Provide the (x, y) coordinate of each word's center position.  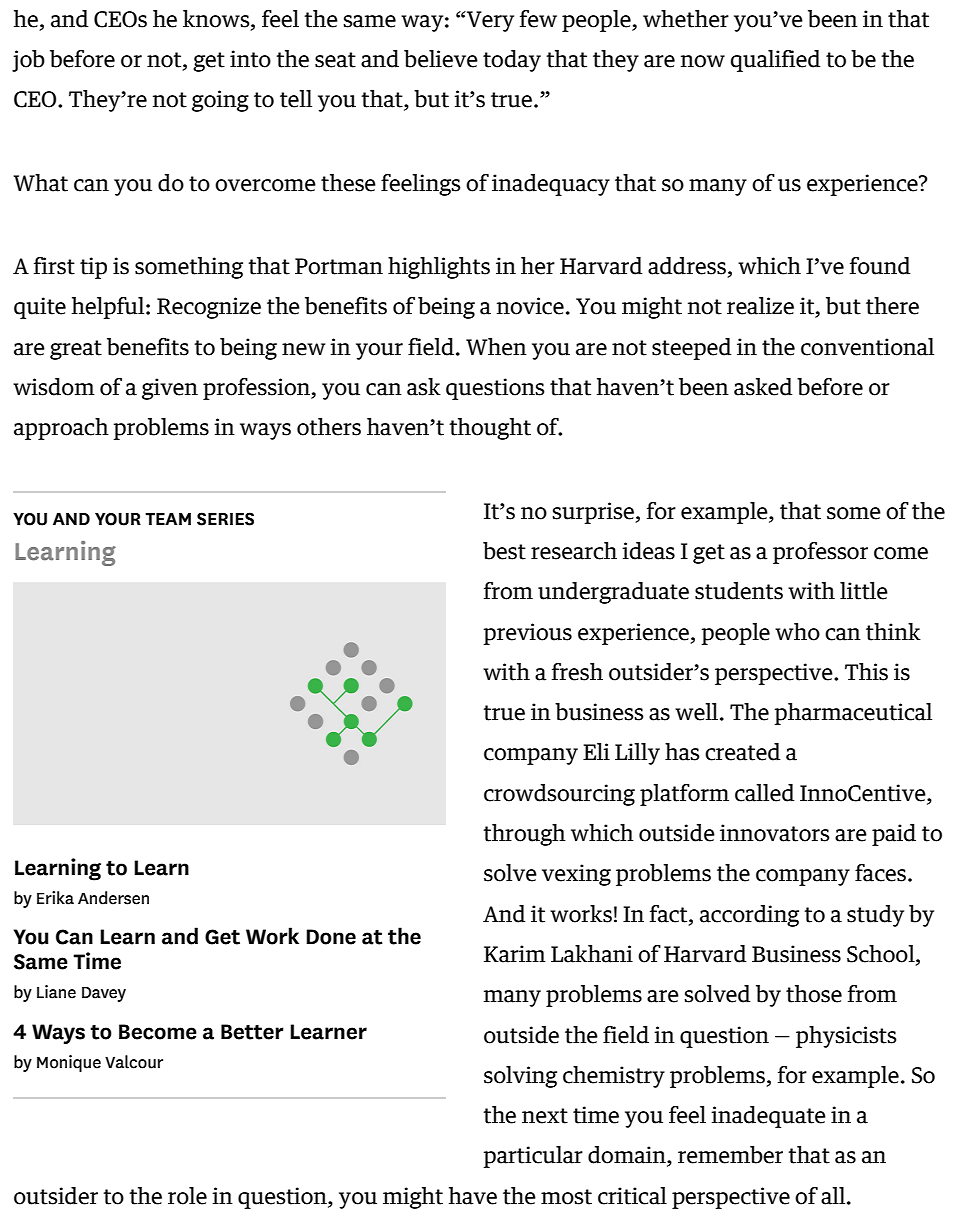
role (187, 1196)
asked (763, 387)
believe (441, 59)
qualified (775, 61)
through (524, 835)
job (28, 61)
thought (490, 429)
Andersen (113, 898)
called (764, 793)
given (170, 389)
